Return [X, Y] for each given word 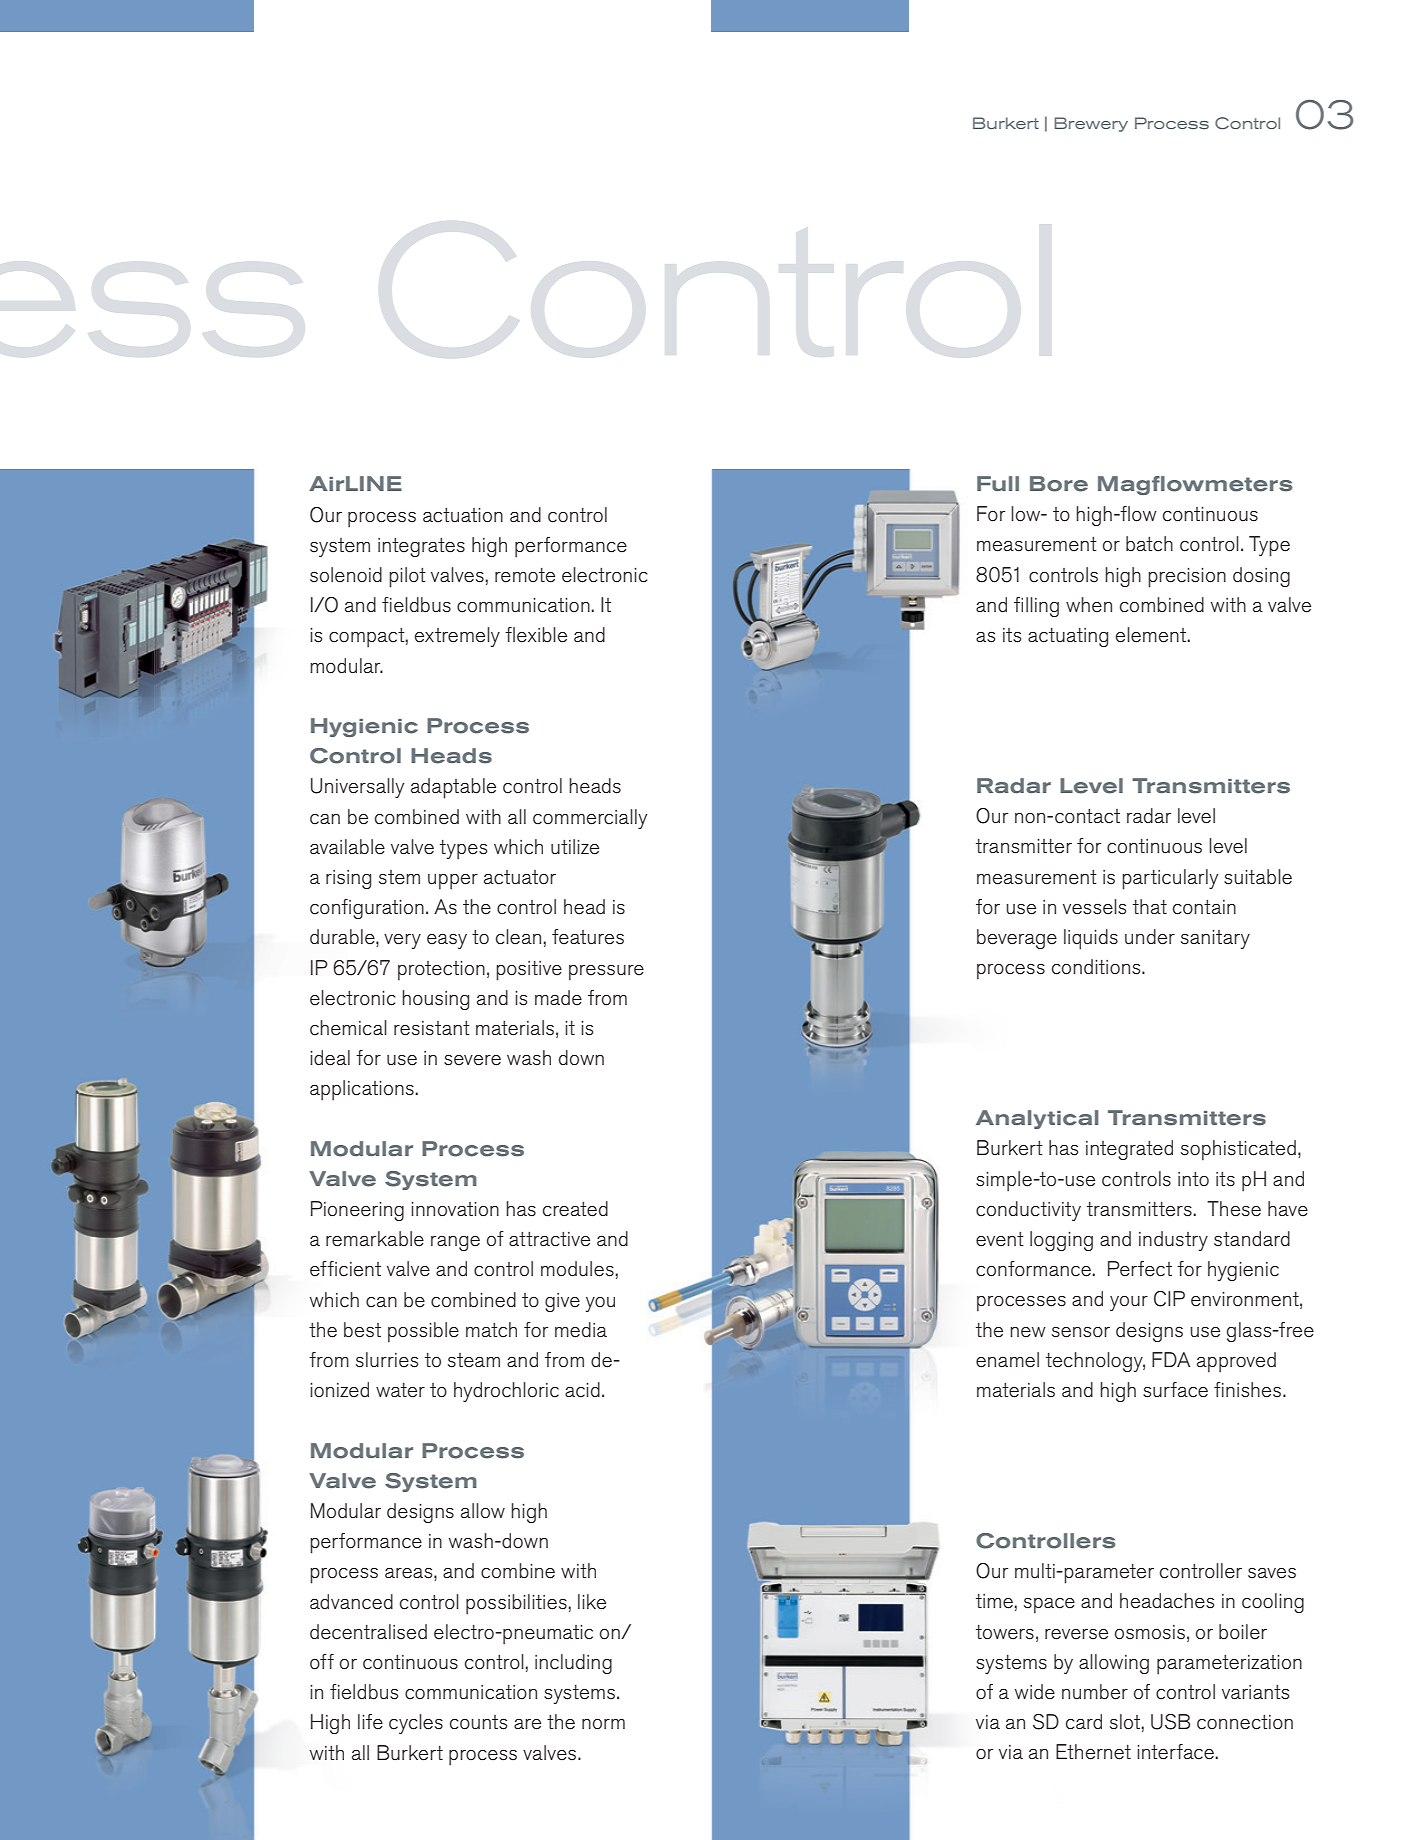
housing [435, 1000]
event [1000, 1239]
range [455, 1243]
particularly [1170, 879]
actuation [463, 515]
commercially [590, 819]
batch [1149, 544]
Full [998, 483]
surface [1175, 1390]
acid [582, 1390]
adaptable [453, 788]
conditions [1097, 967]
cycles [416, 1724]
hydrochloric [506, 1392]
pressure [606, 973]
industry [1173, 1241]
